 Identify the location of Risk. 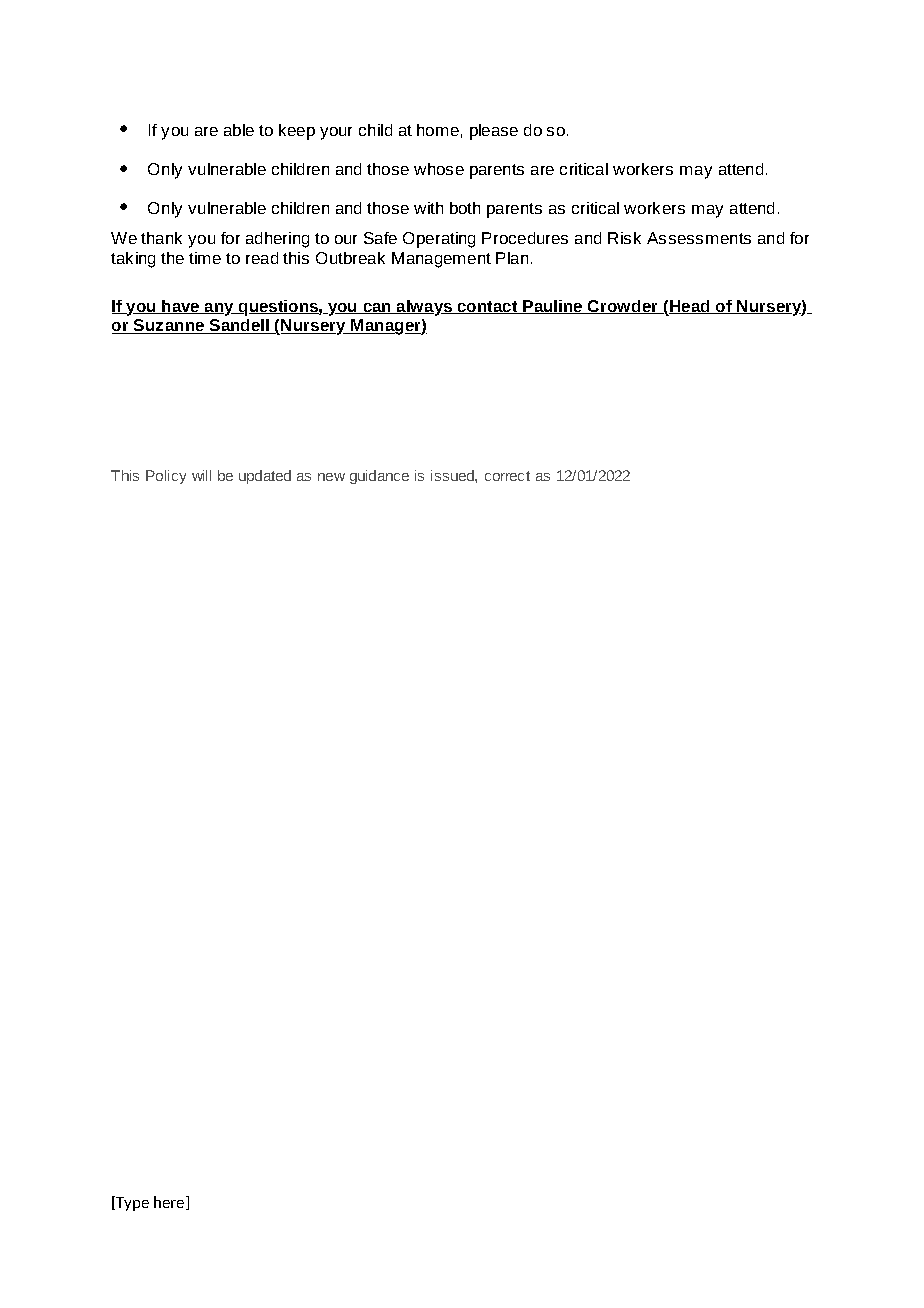
(624, 238).
